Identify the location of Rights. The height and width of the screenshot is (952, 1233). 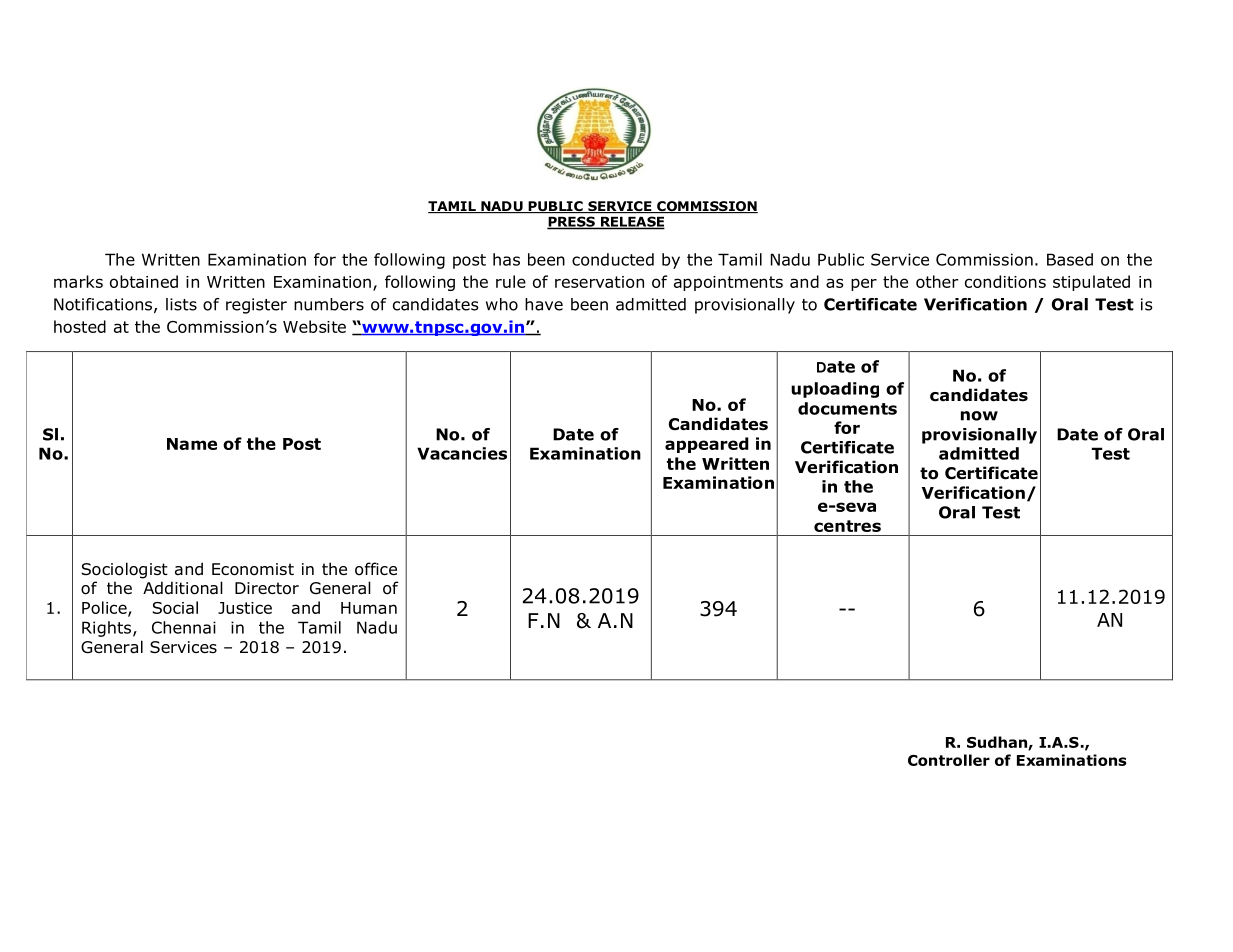
(108, 629).
